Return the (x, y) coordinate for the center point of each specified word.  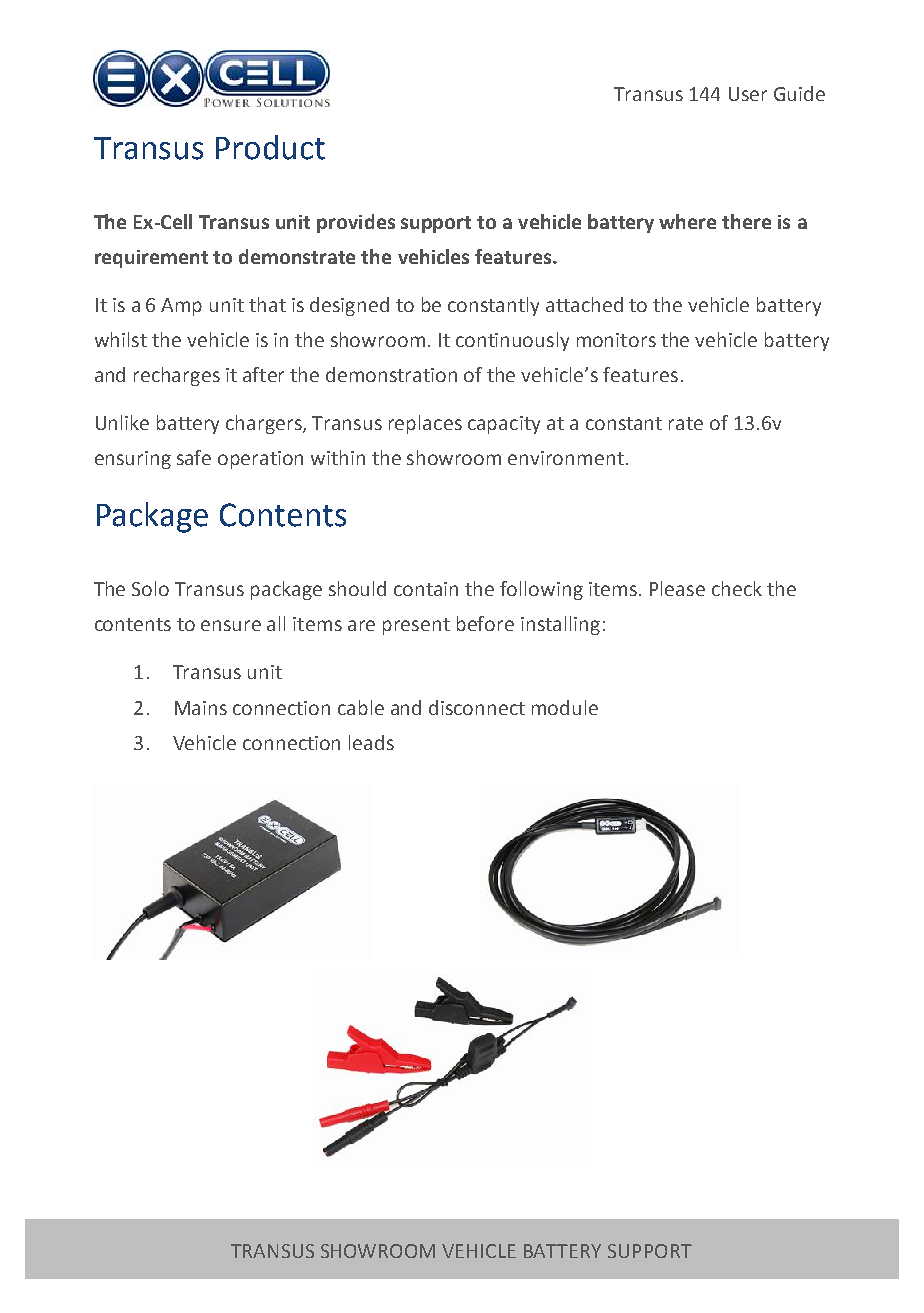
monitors (616, 340)
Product (270, 147)
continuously (512, 341)
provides (356, 223)
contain (426, 589)
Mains (201, 708)
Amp (181, 307)
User (748, 94)
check (737, 588)
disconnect (477, 707)
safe (194, 457)
